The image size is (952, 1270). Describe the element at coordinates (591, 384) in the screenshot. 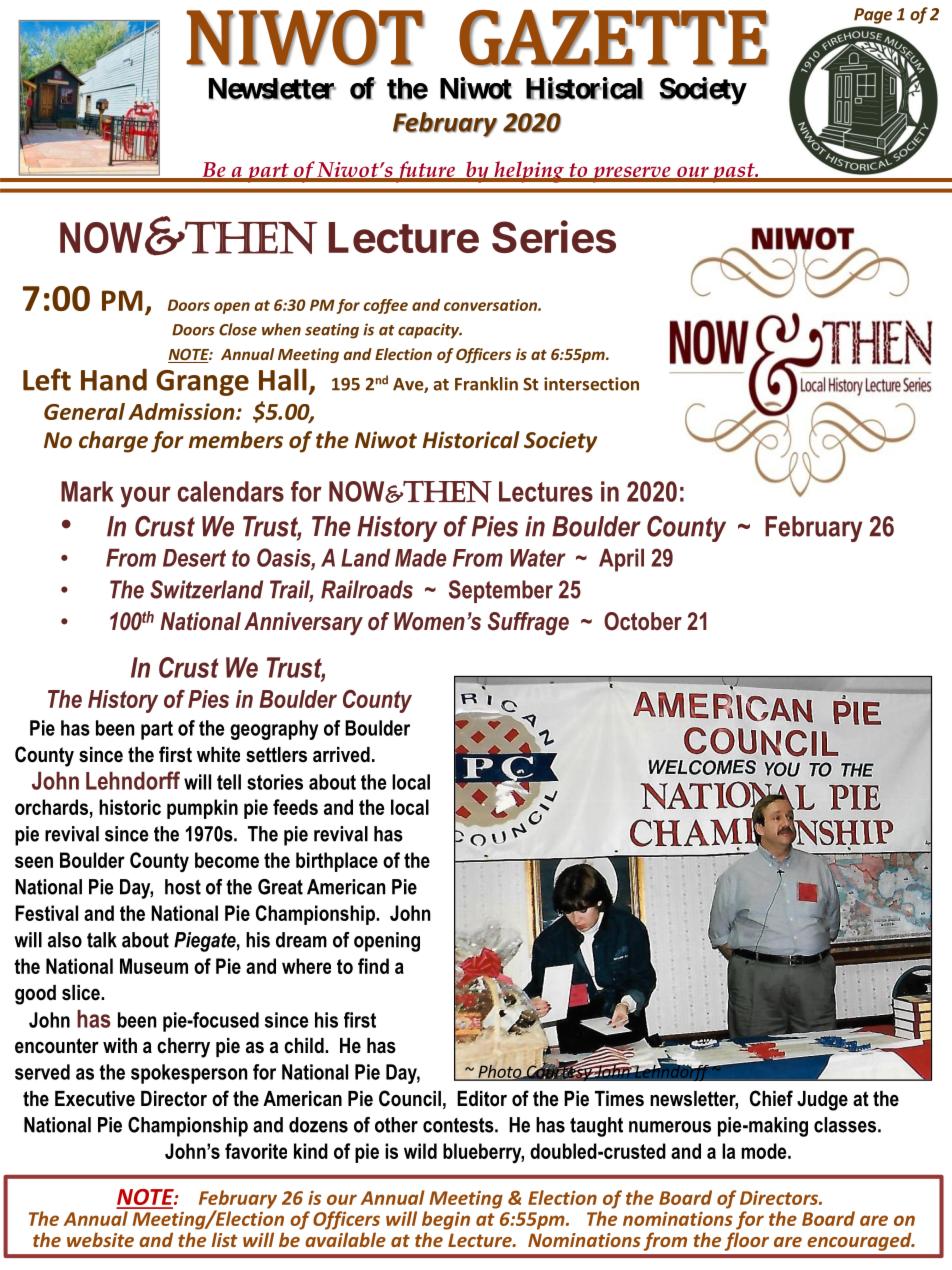

I see `intersection` at that location.
